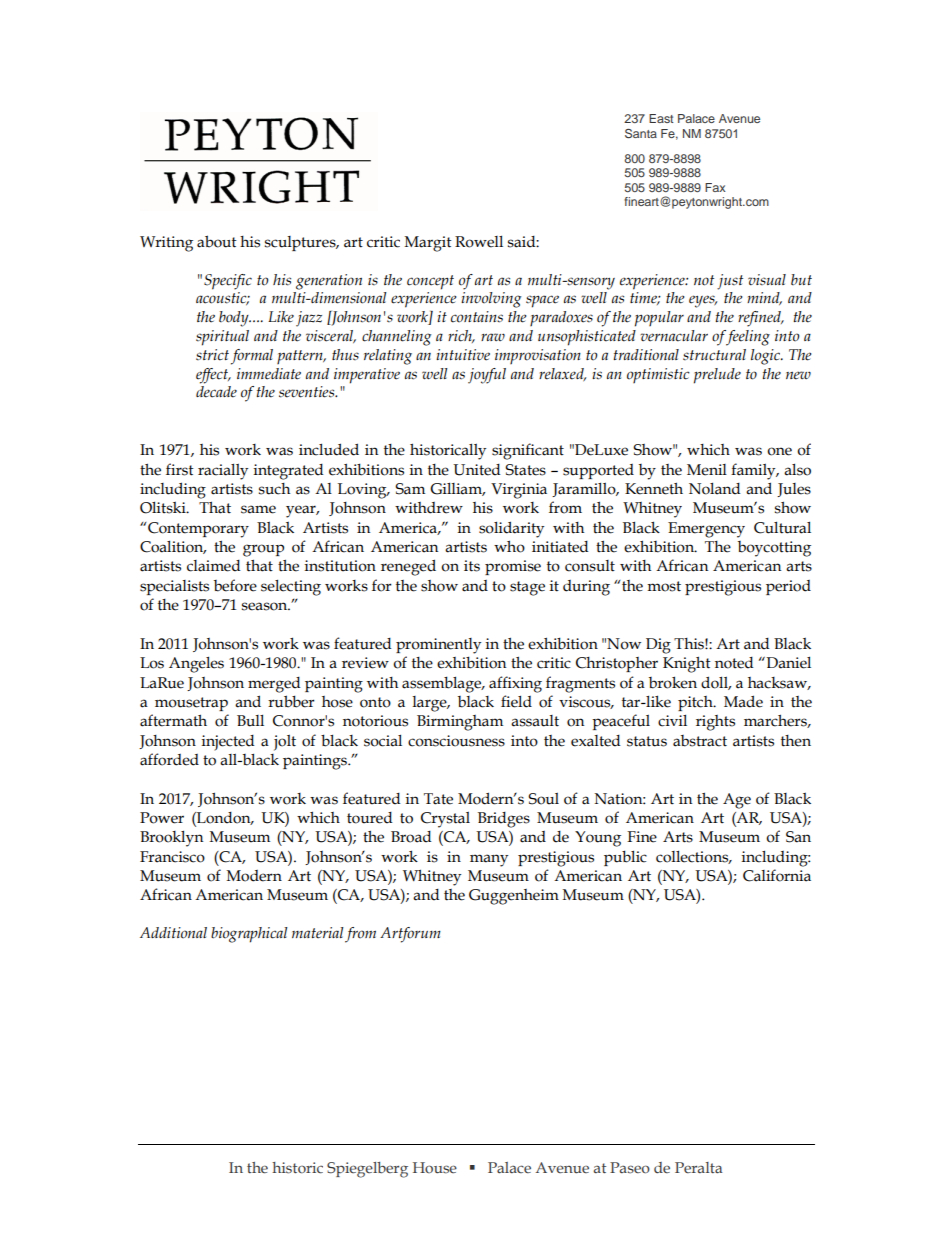 The image size is (952, 1233). What do you see at coordinates (223, 472) in the document?
I see `racially` at bounding box center [223, 472].
